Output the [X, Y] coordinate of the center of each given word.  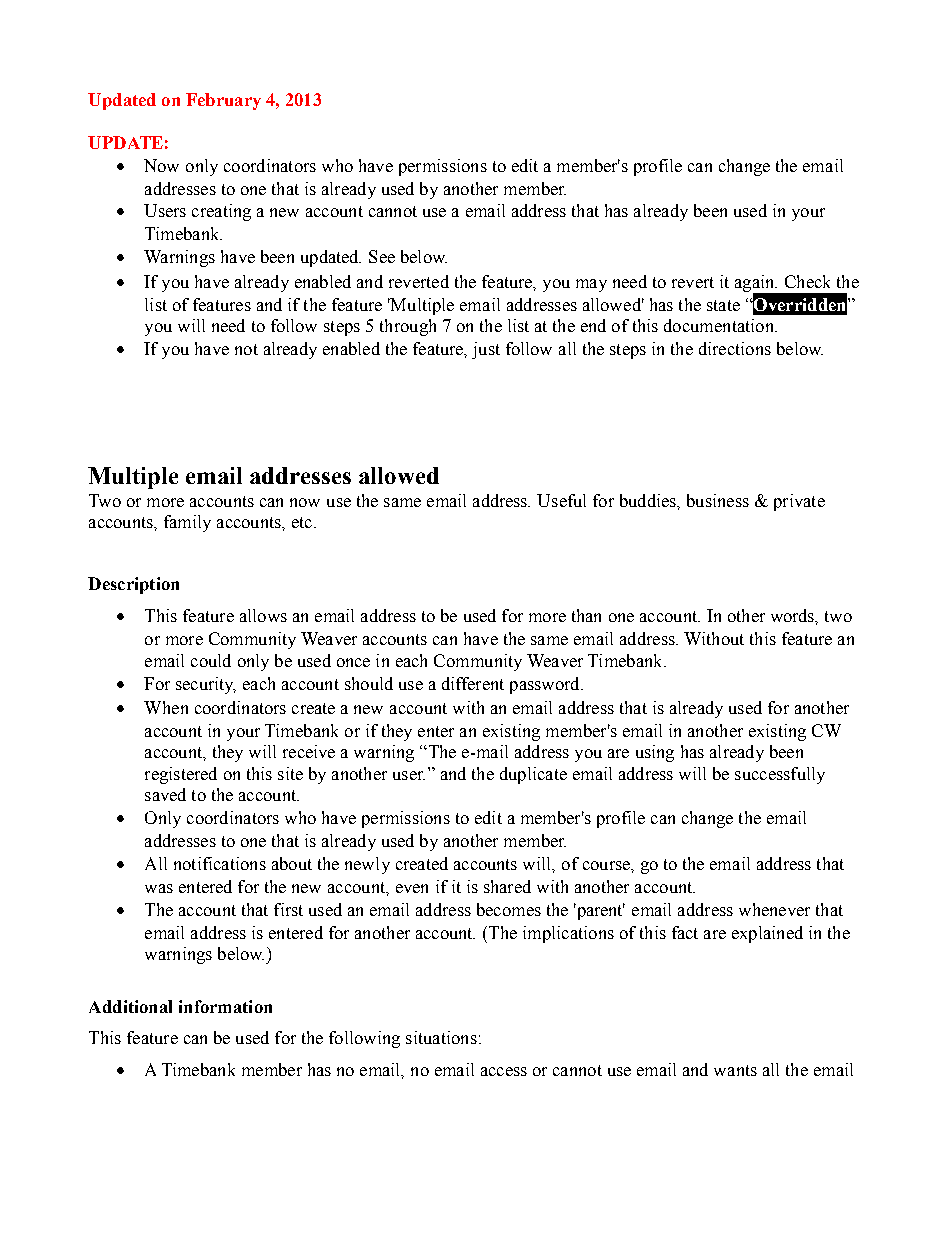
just [486, 350]
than [586, 615]
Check [807, 281]
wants [735, 1070]
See [382, 256]
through [408, 327]
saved [165, 794]
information [225, 1006]
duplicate [533, 775]
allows [263, 615]
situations [441, 1037]
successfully [780, 775]
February [223, 101]
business [718, 500]
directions [735, 348]
